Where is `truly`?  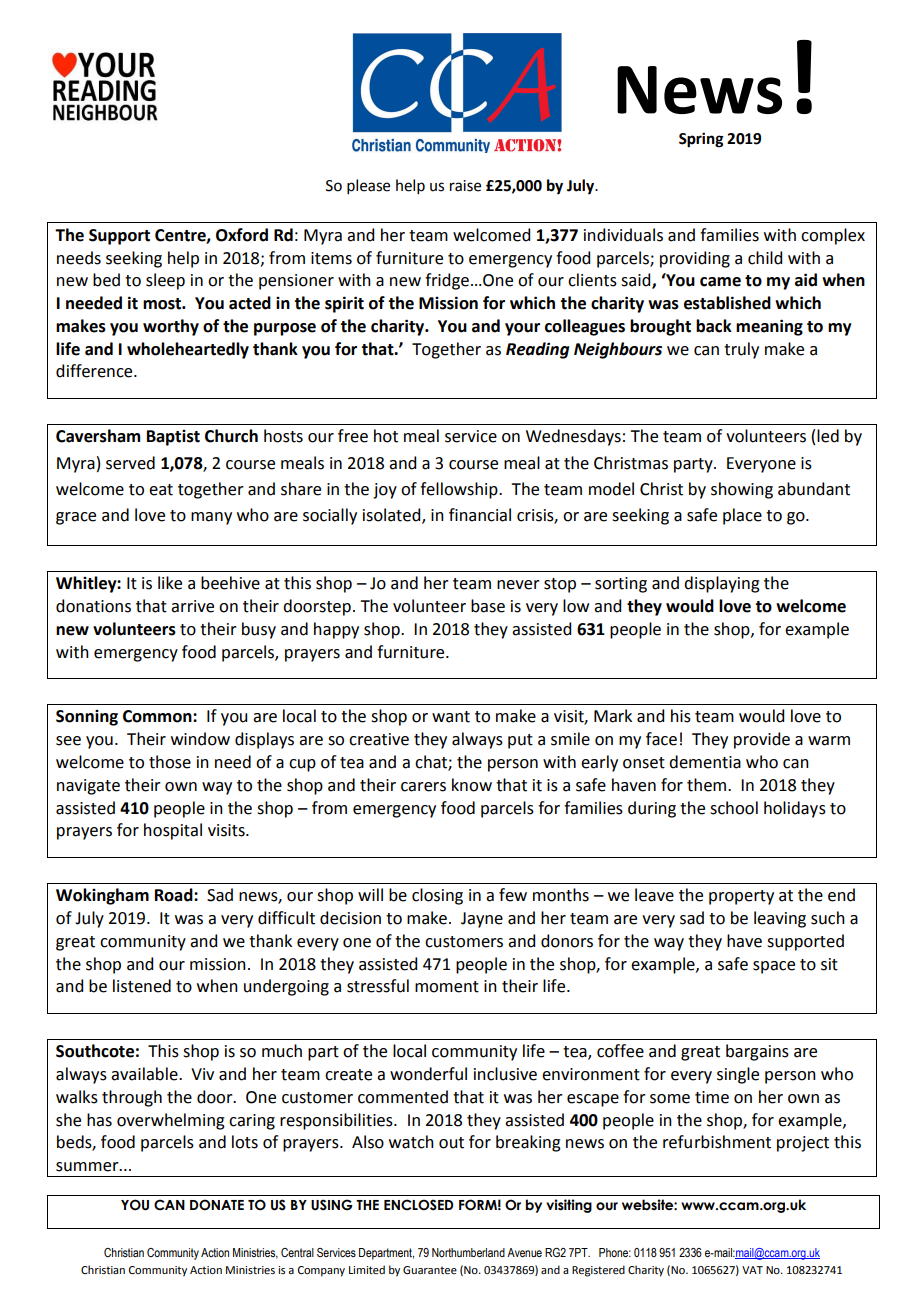 truly is located at coordinates (741, 350).
